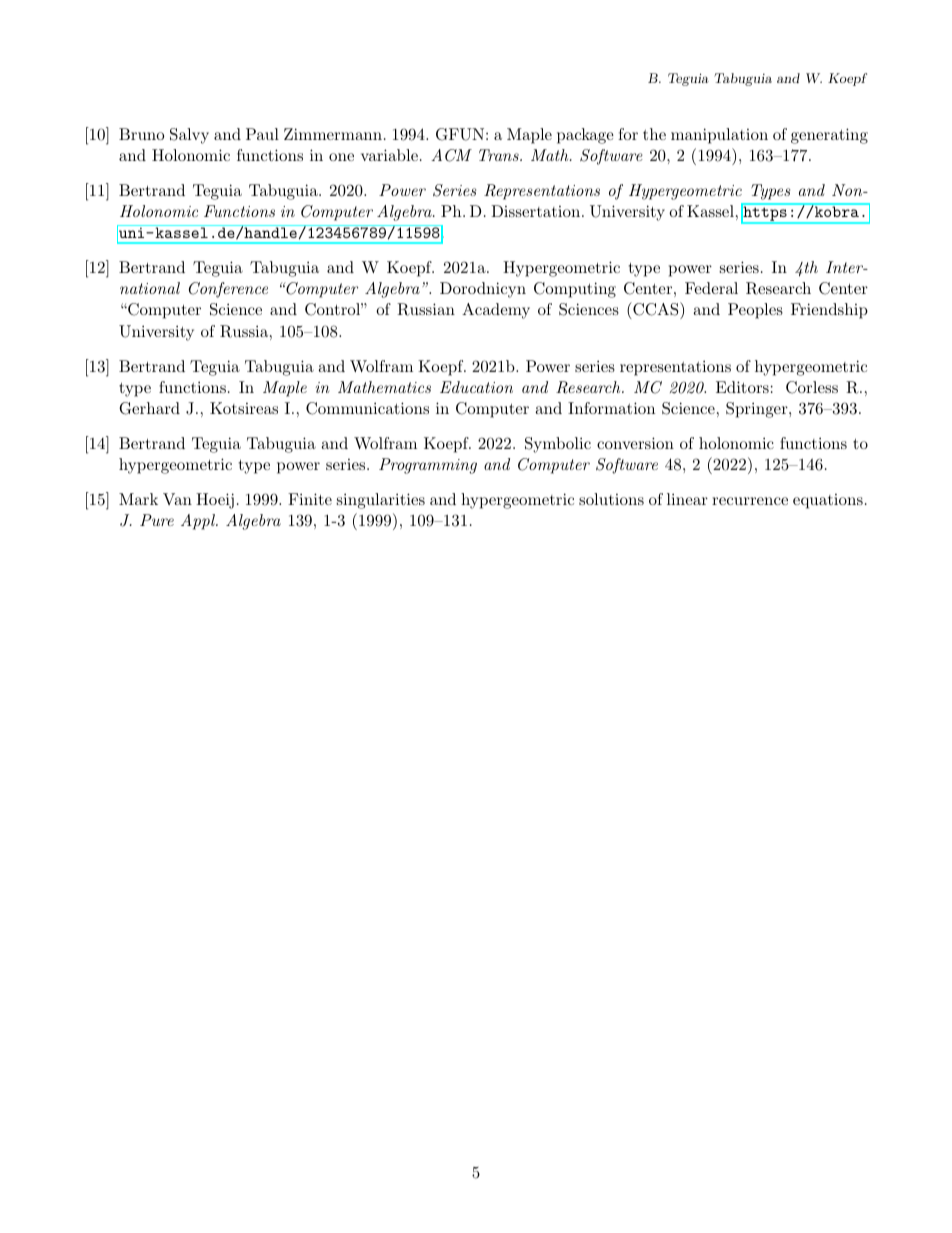 The width and height of the page is (952, 1233). What do you see at coordinates (476, 387) in the page?
I see `Education` at bounding box center [476, 387].
